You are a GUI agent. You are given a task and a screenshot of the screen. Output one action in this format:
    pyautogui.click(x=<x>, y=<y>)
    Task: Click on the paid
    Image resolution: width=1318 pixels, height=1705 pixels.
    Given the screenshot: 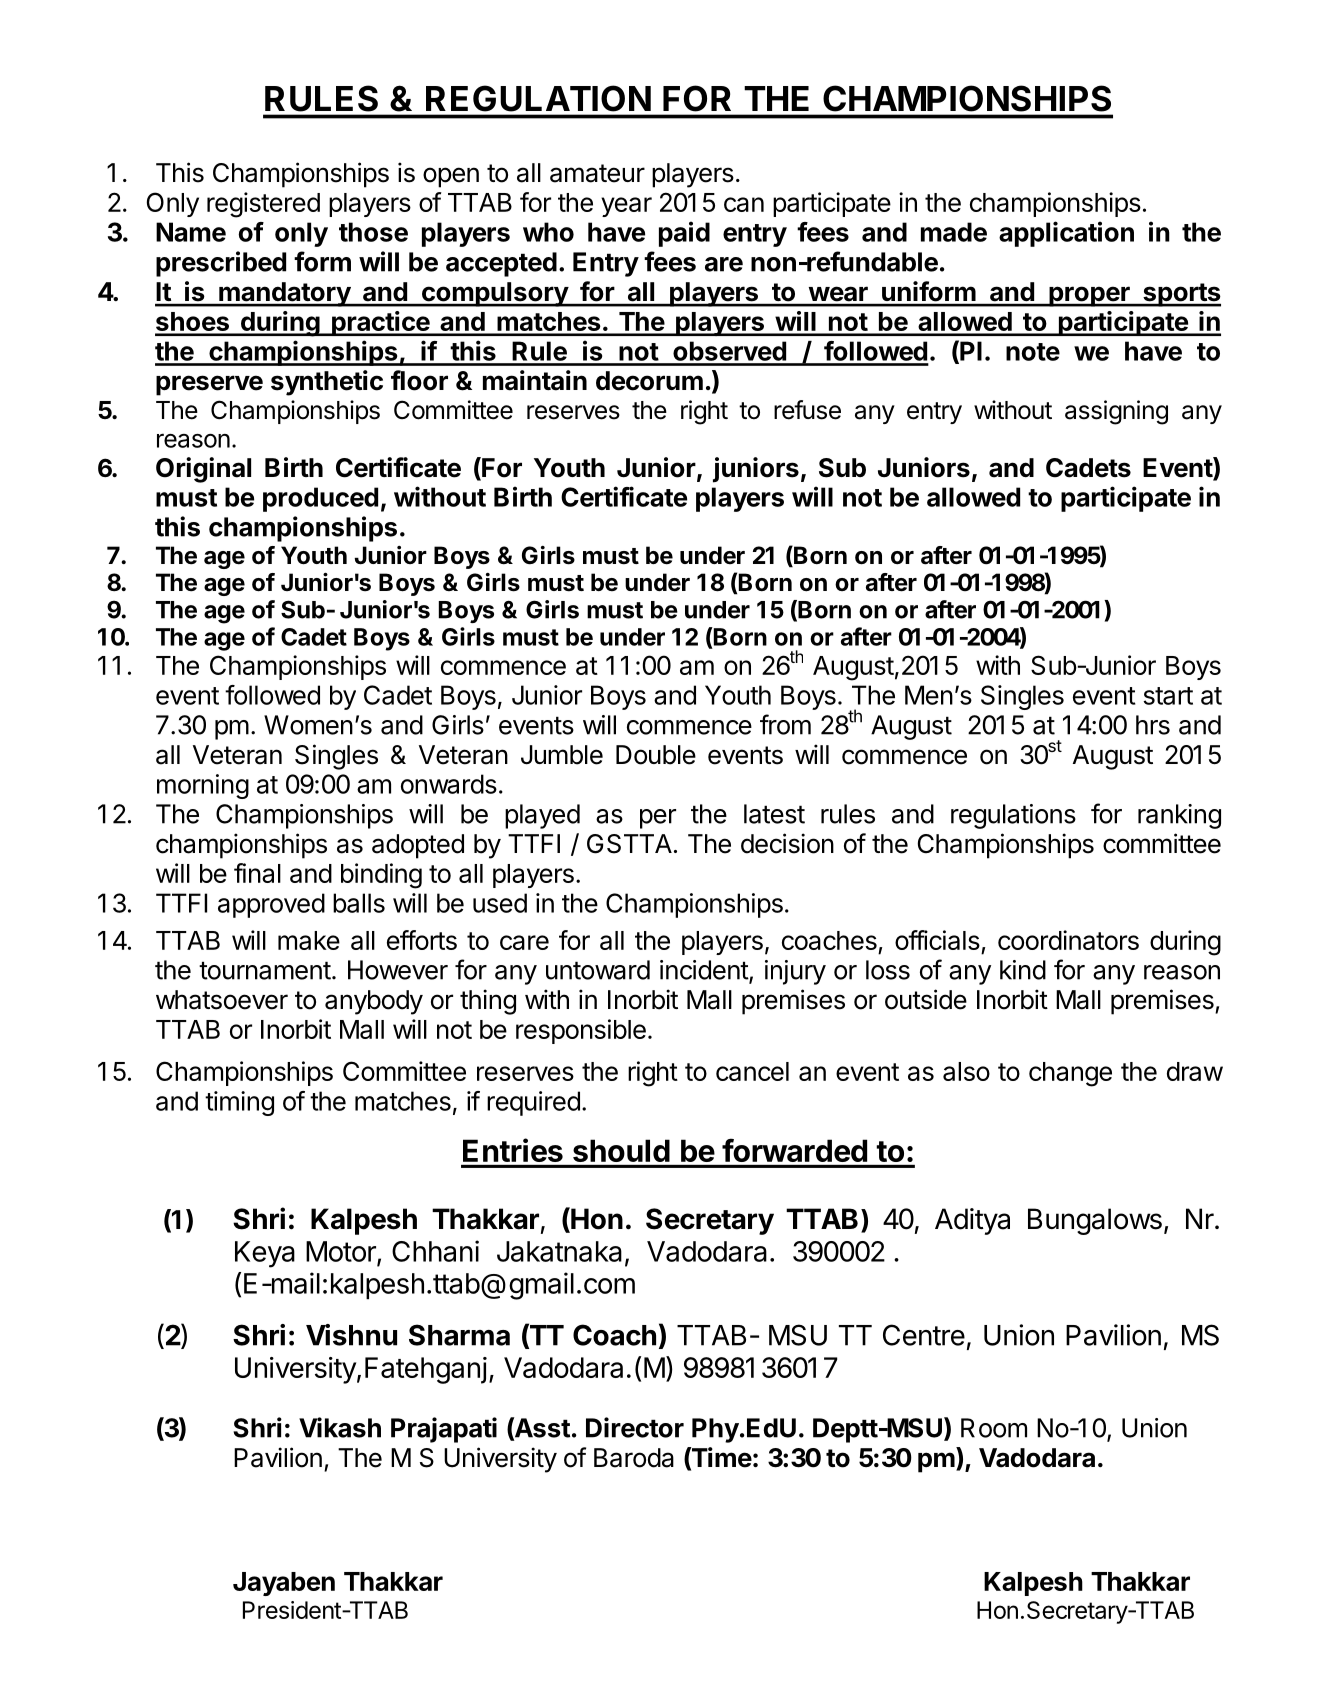 What is the action you would take?
    pyautogui.click(x=684, y=234)
